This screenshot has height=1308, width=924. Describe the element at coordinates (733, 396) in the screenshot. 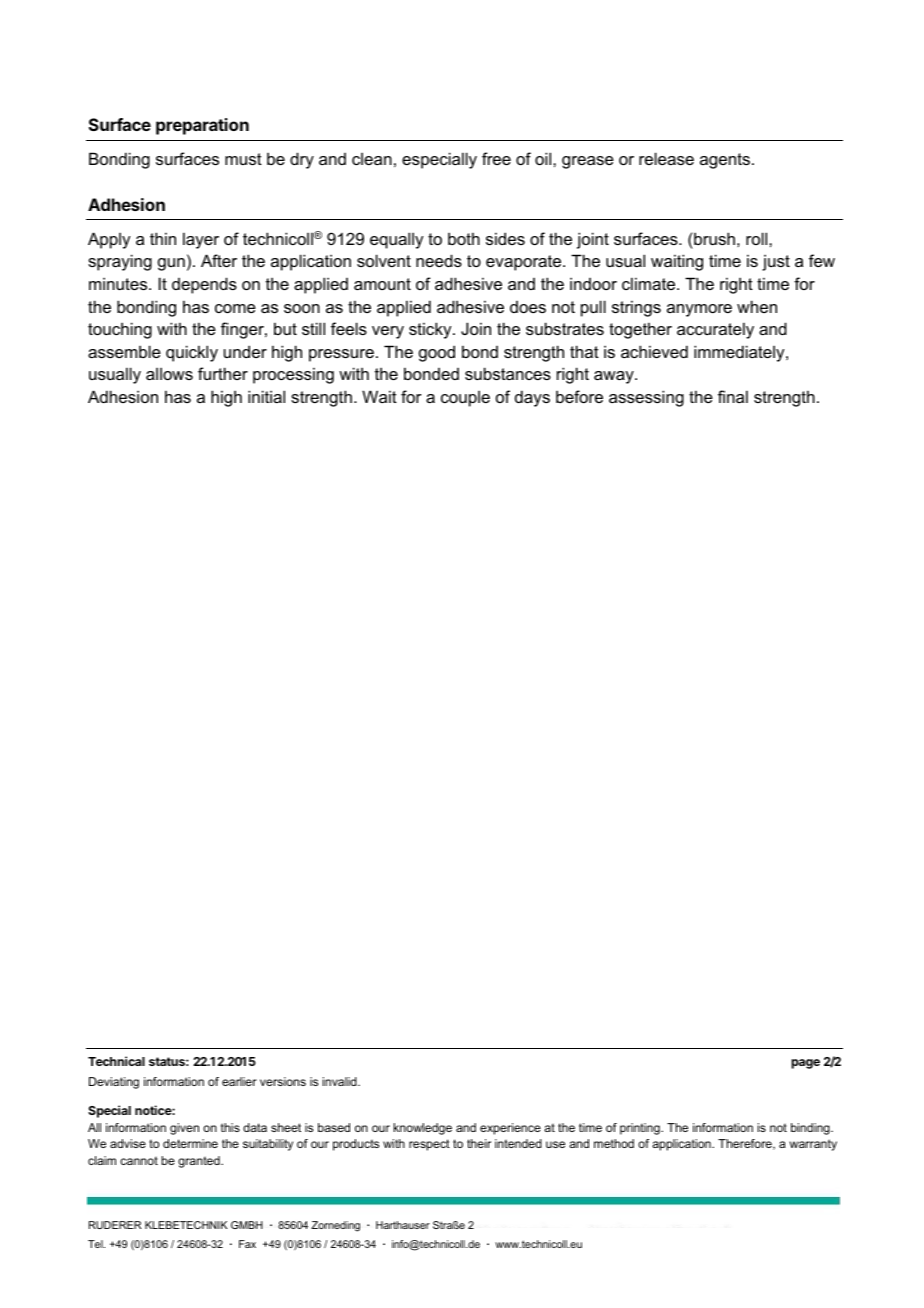

I see `final` at that location.
